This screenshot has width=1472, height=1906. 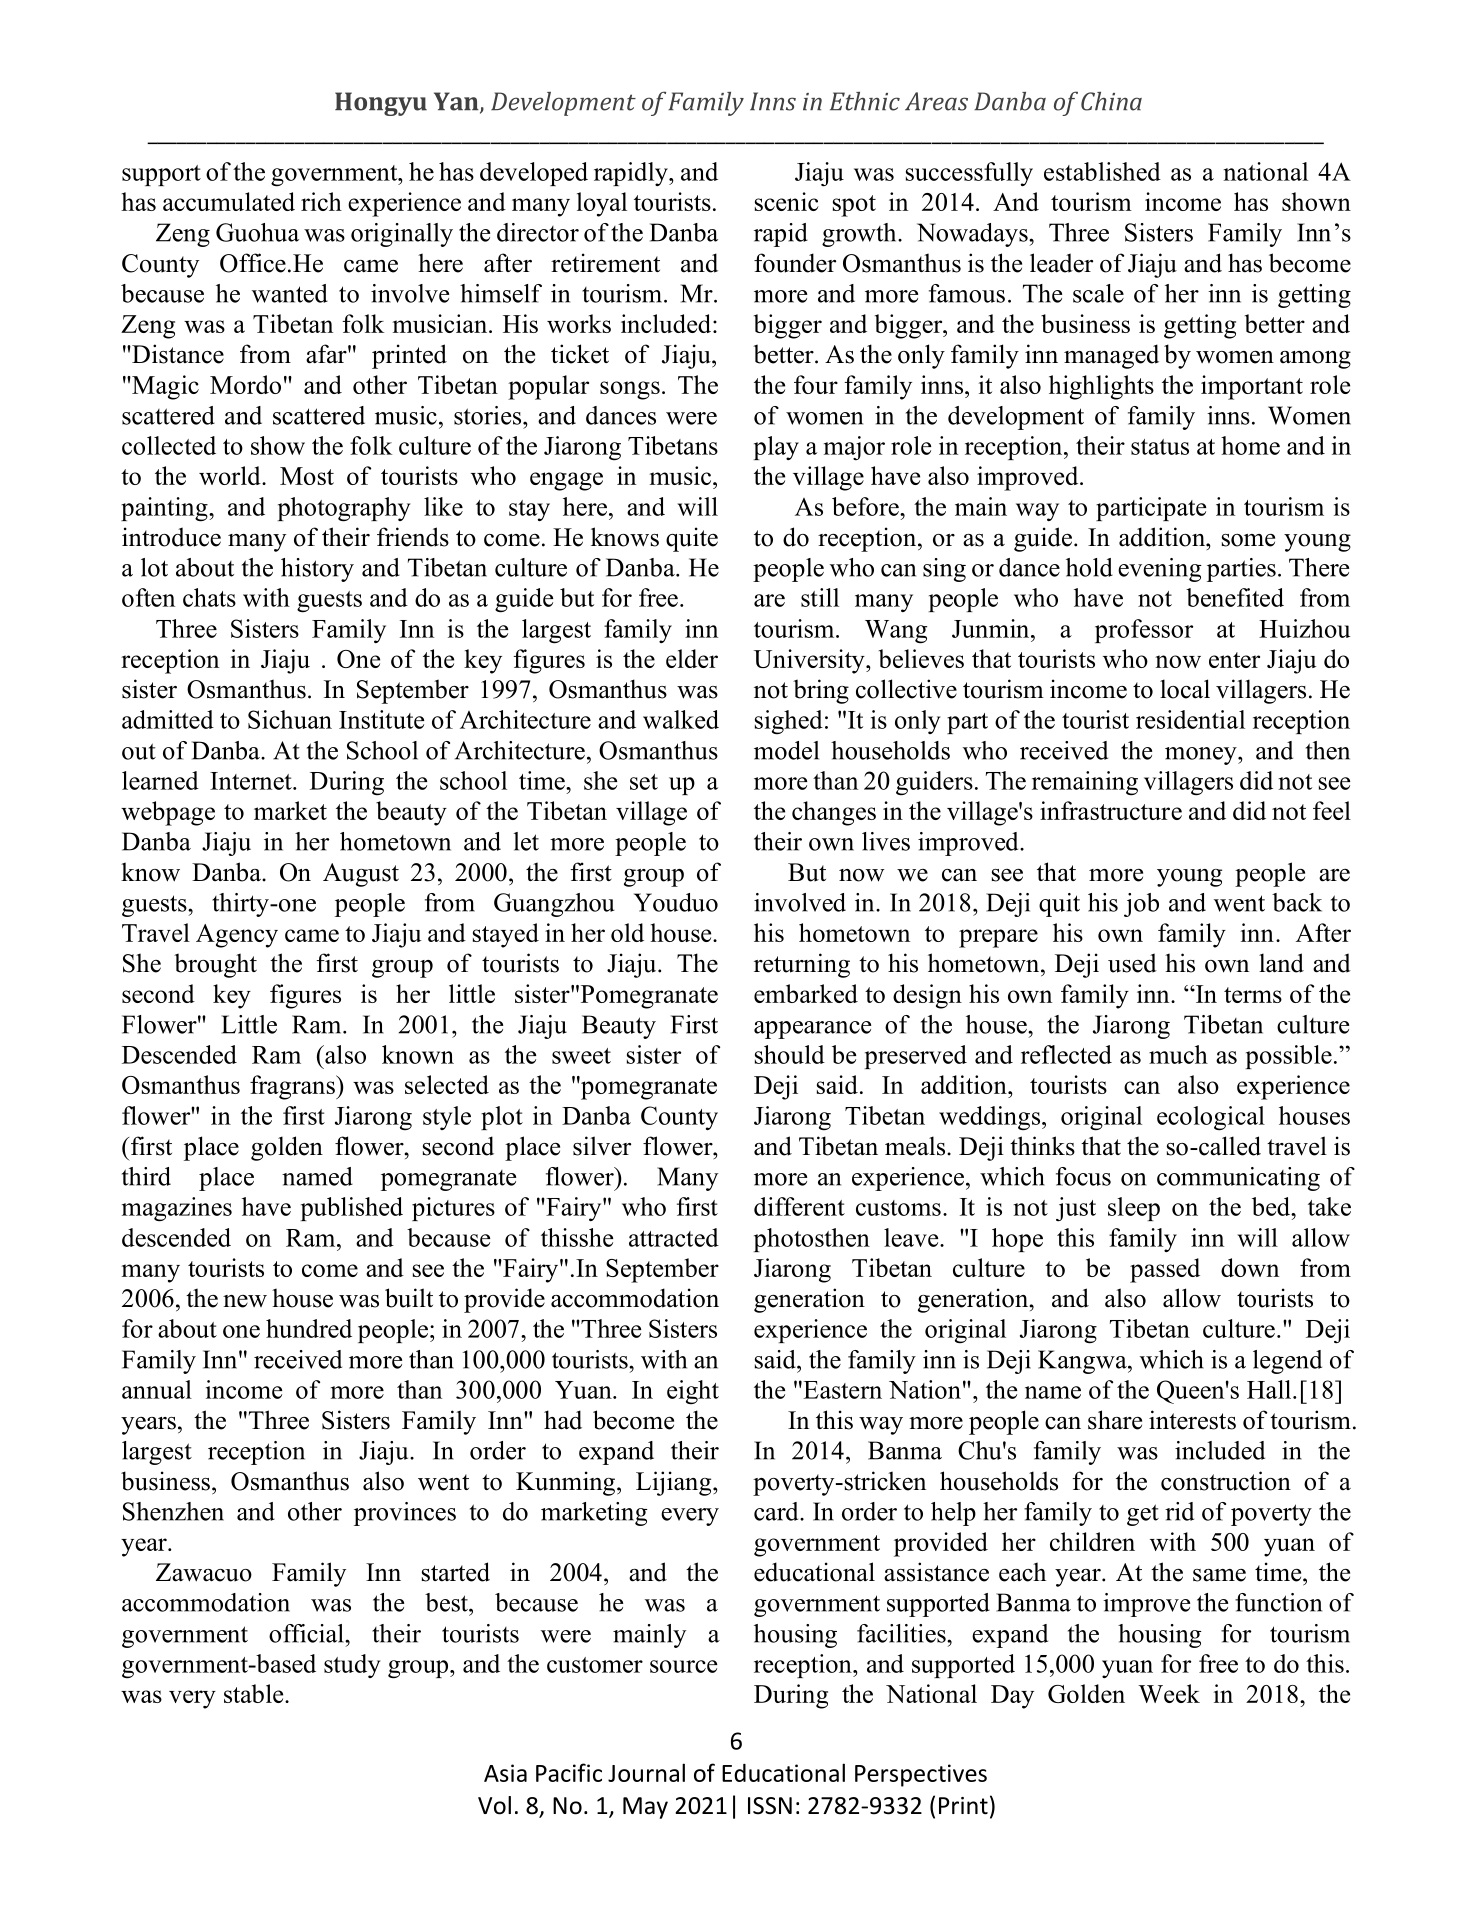 I want to click on returning, so click(x=802, y=965).
